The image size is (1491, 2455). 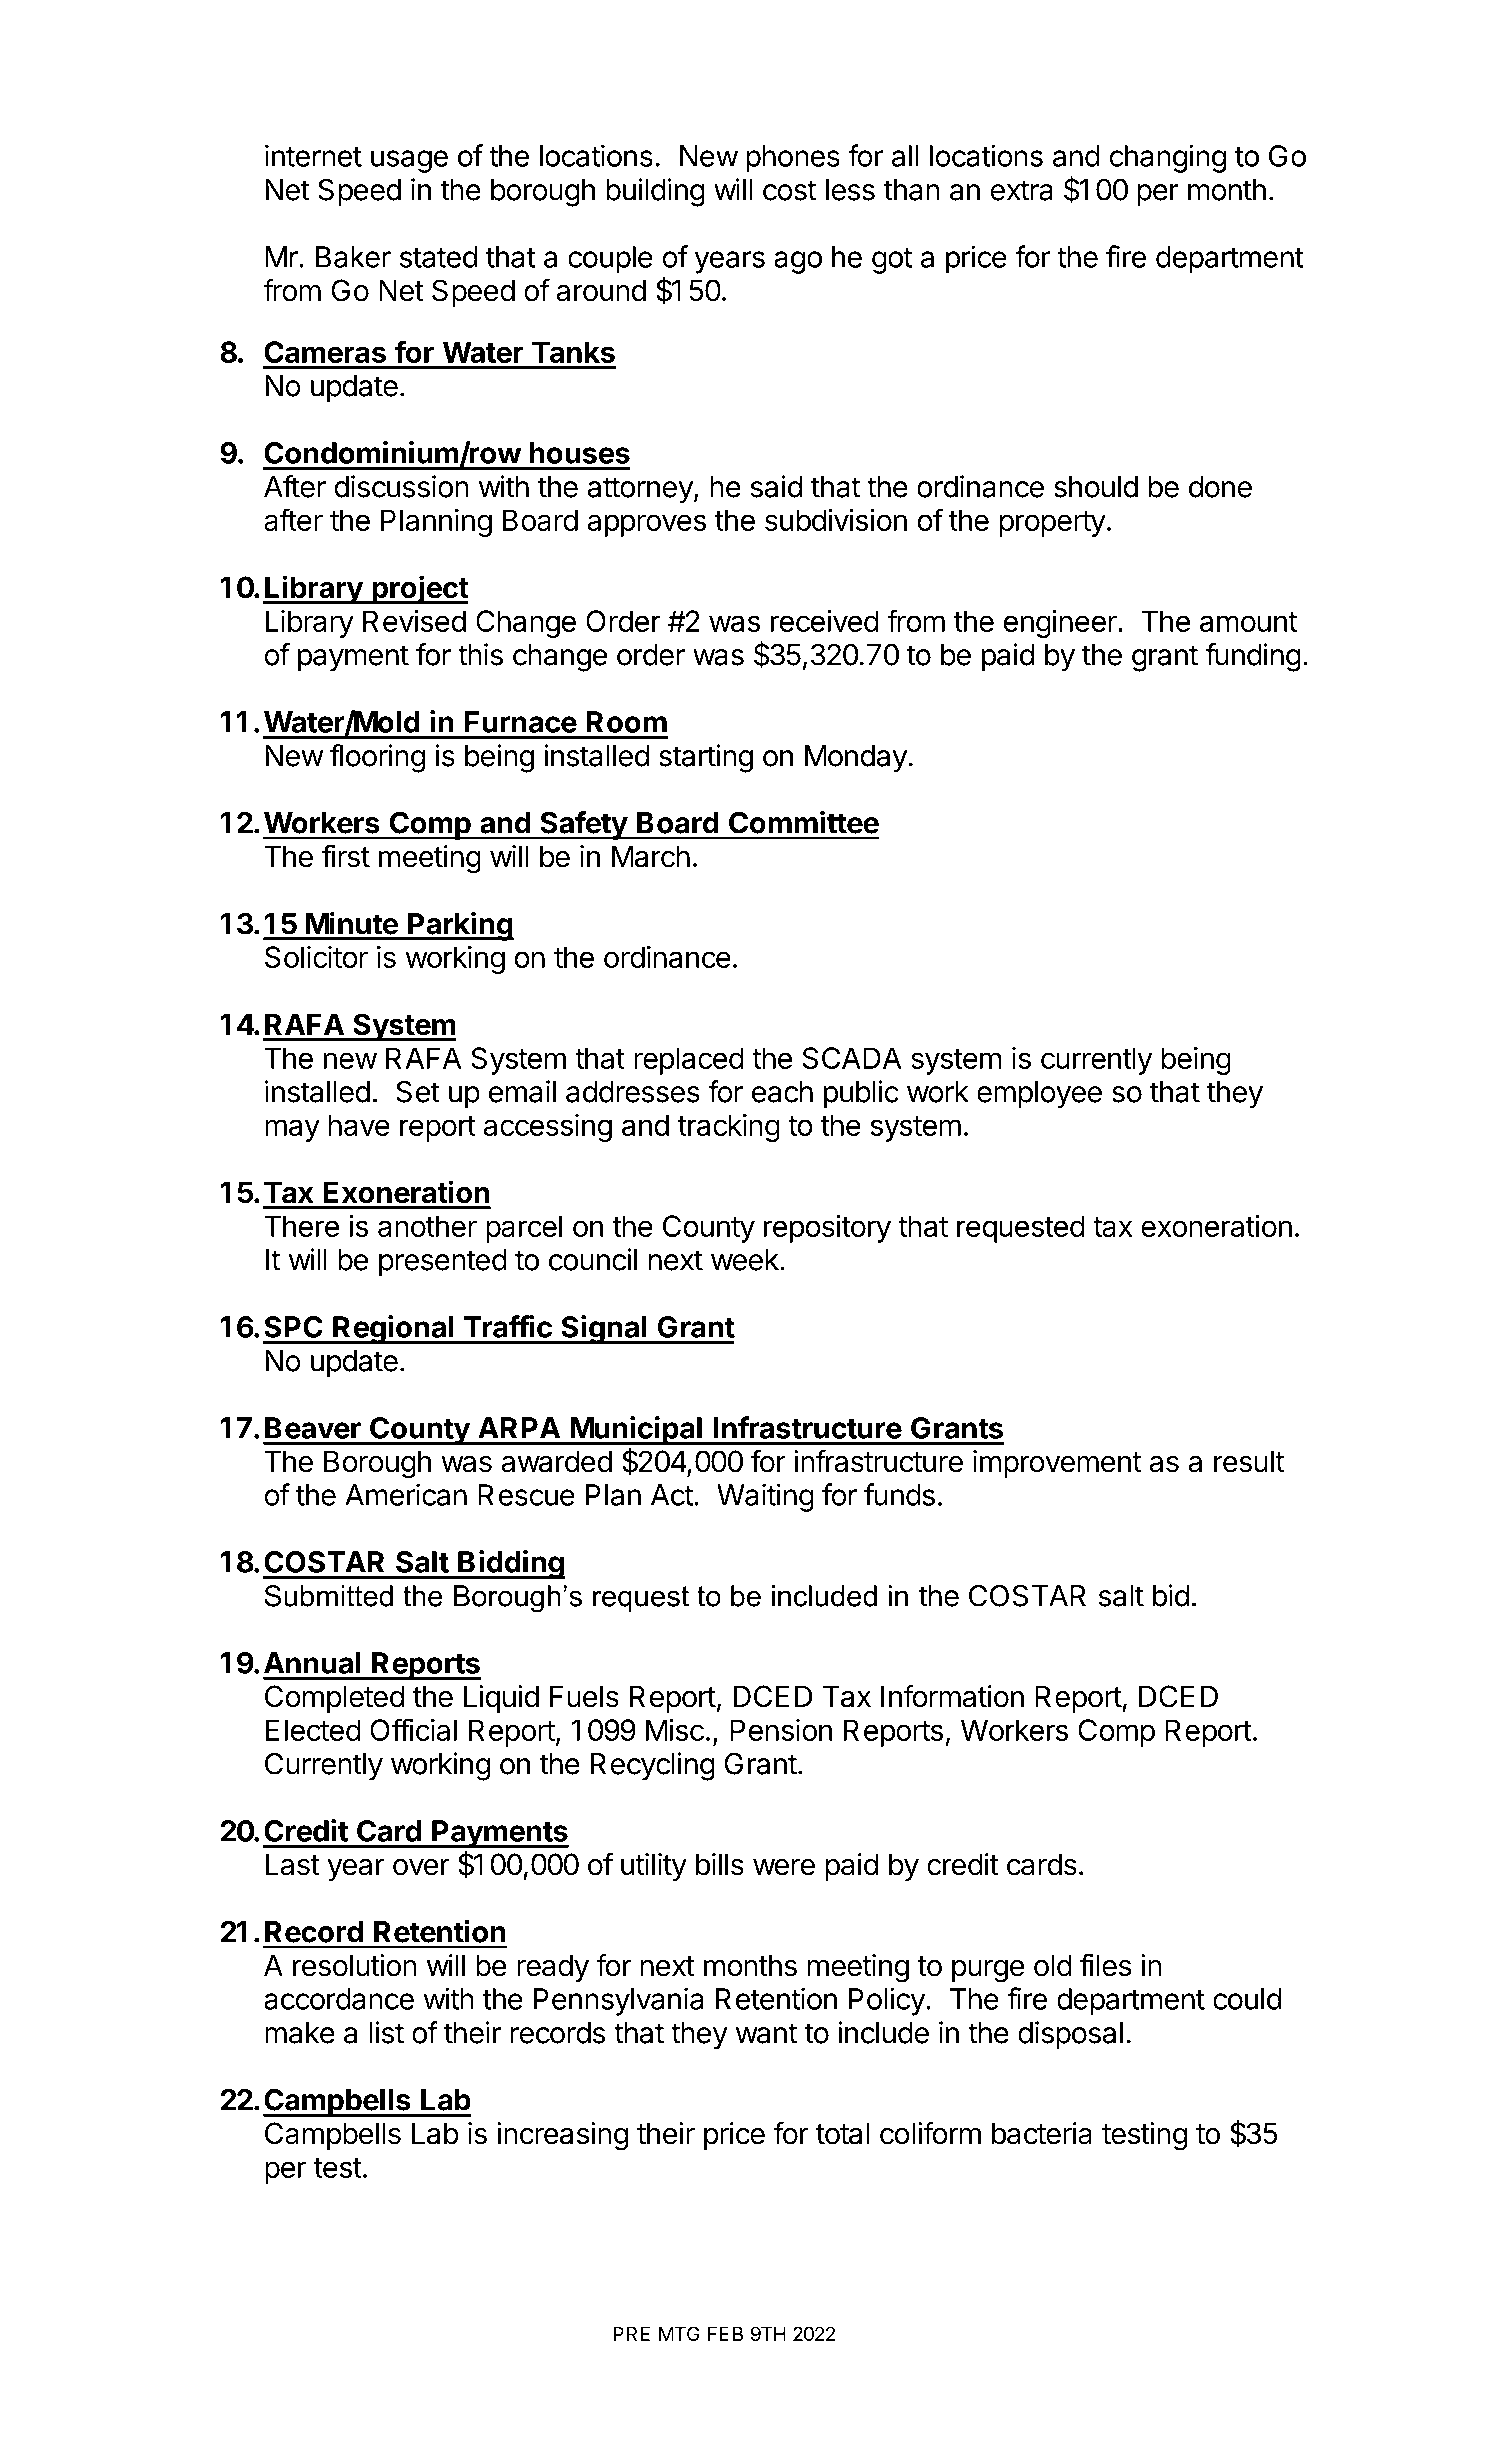 What do you see at coordinates (782, 1092) in the screenshot?
I see `each` at bounding box center [782, 1092].
